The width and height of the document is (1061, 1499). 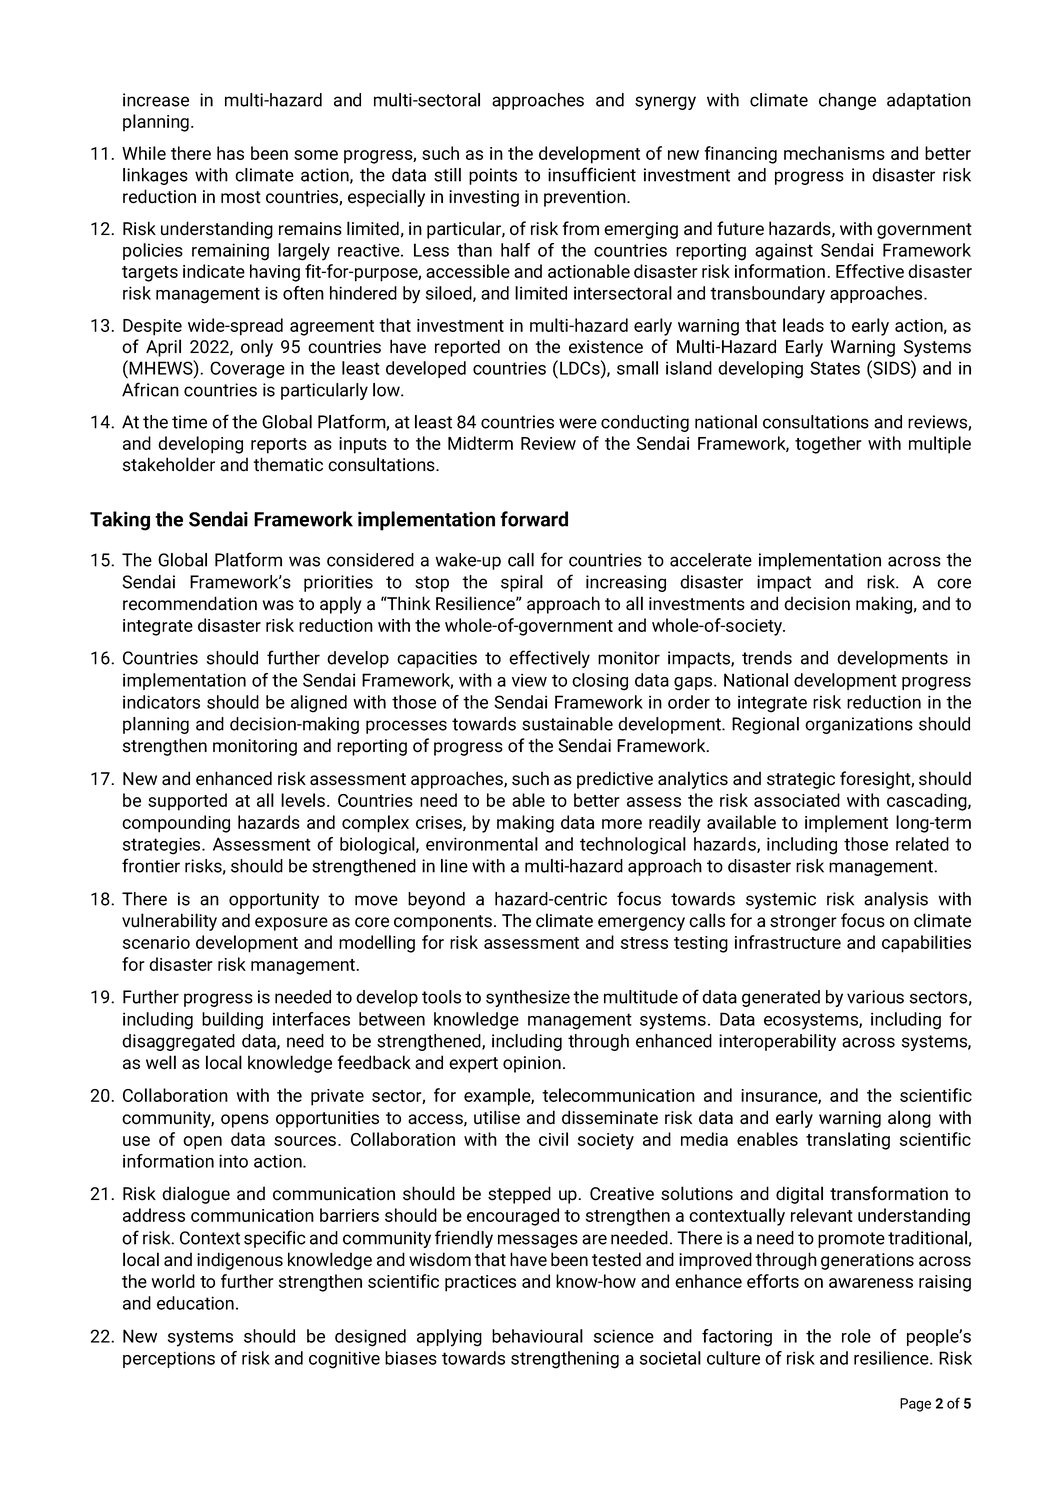 What do you see at coordinates (828, 445) in the document?
I see `together` at bounding box center [828, 445].
